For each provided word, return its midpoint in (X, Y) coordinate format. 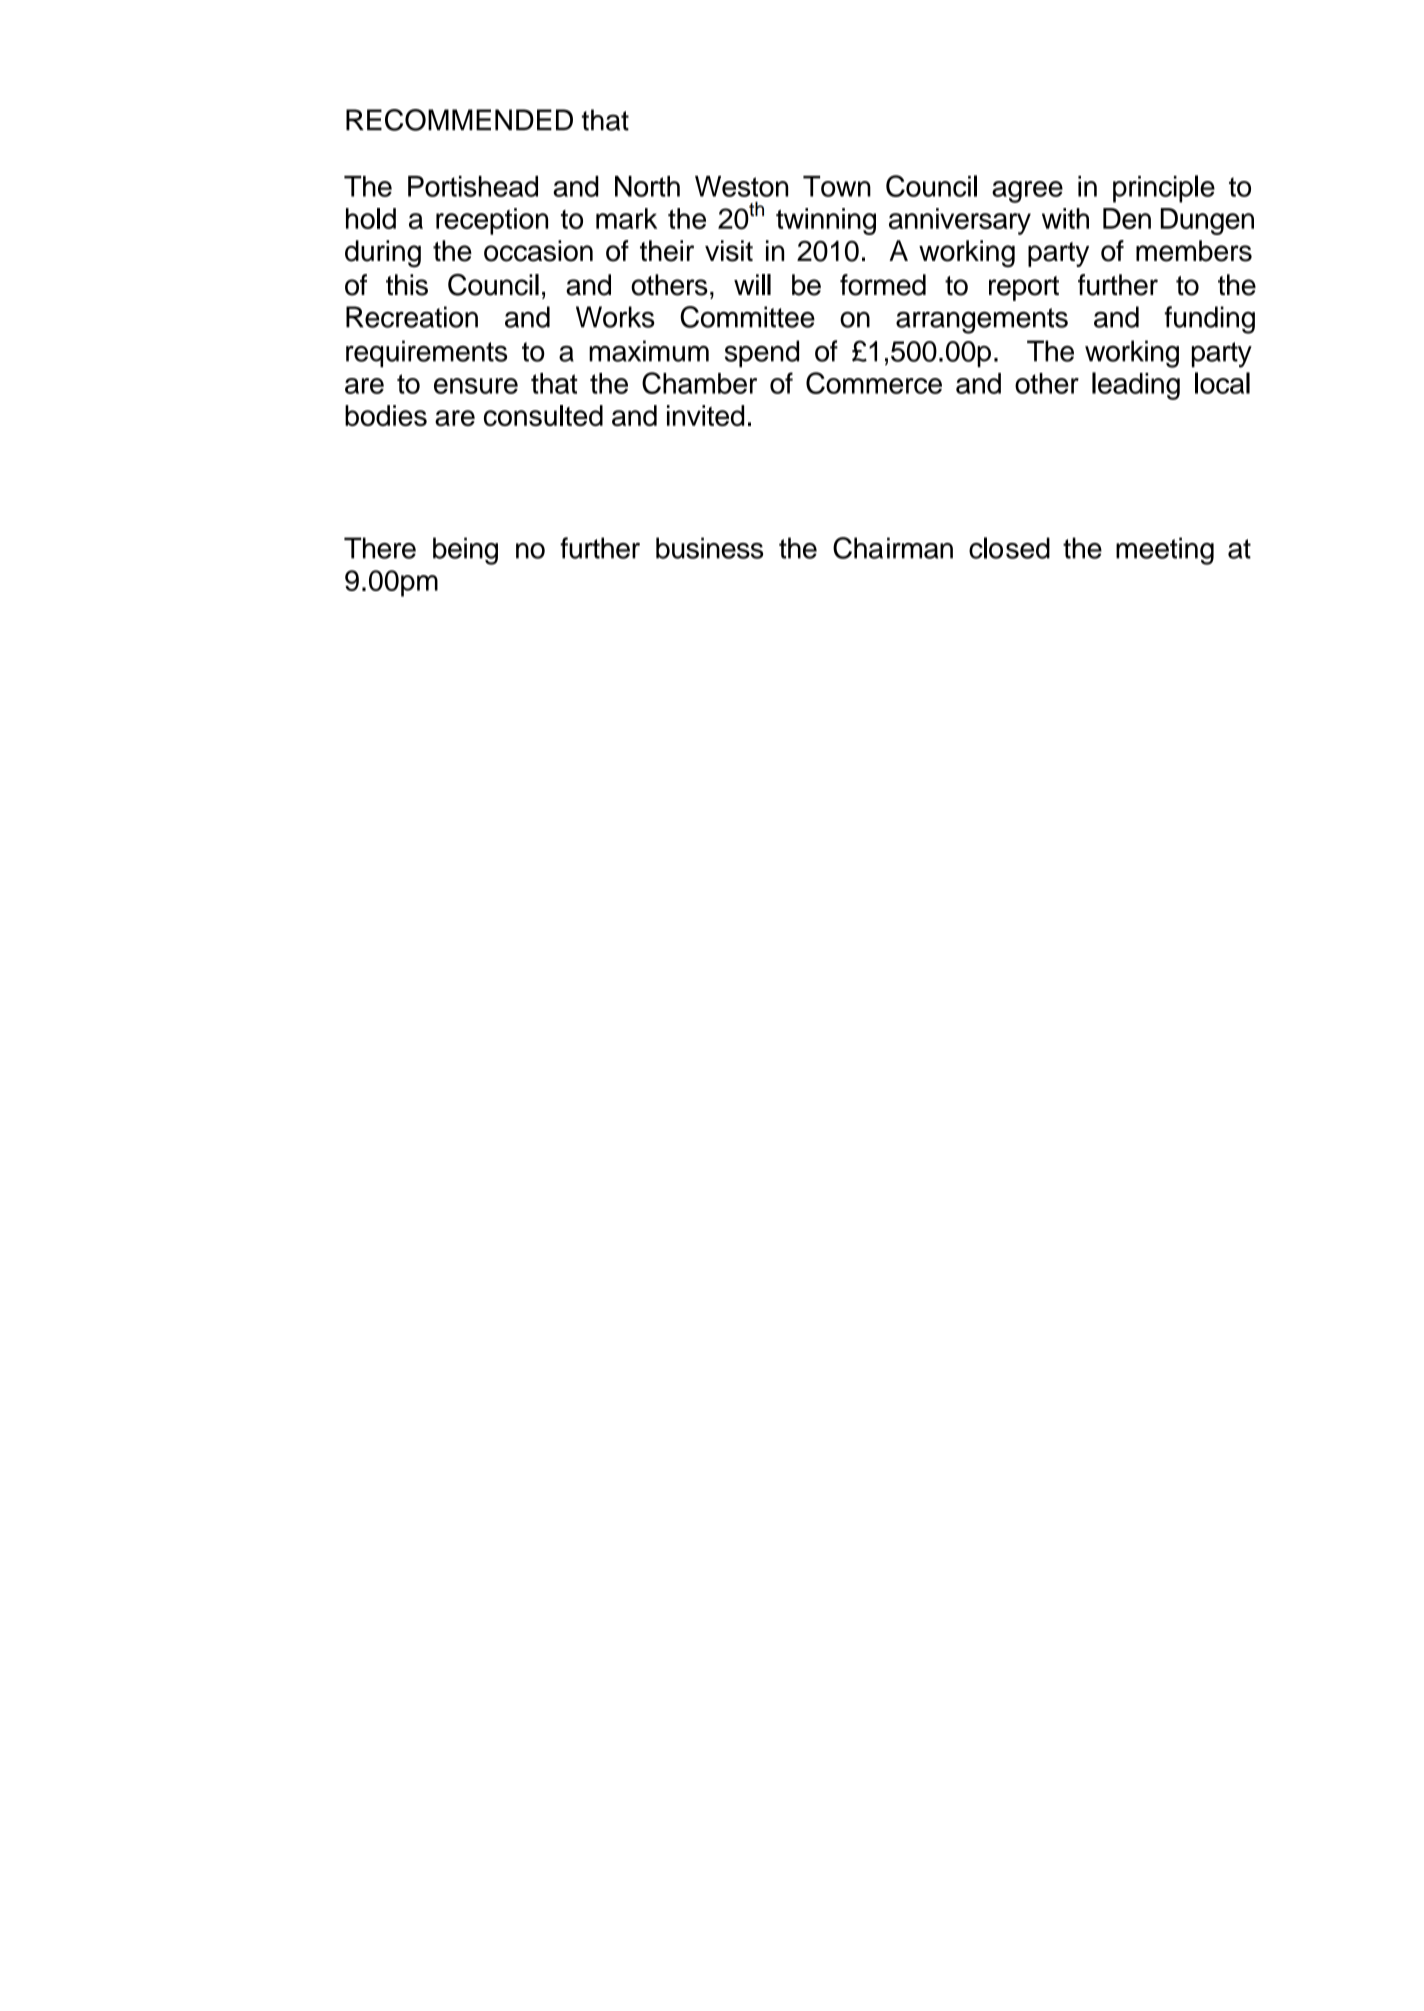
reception (492, 221)
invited (705, 415)
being (465, 551)
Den (1127, 218)
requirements (426, 353)
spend (762, 353)
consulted (543, 415)
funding (1210, 320)
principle (1164, 189)
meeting (1165, 551)
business (709, 548)
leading (1136, 386)
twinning (826, 221)
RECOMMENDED (459, 120)
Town (837, 186)
